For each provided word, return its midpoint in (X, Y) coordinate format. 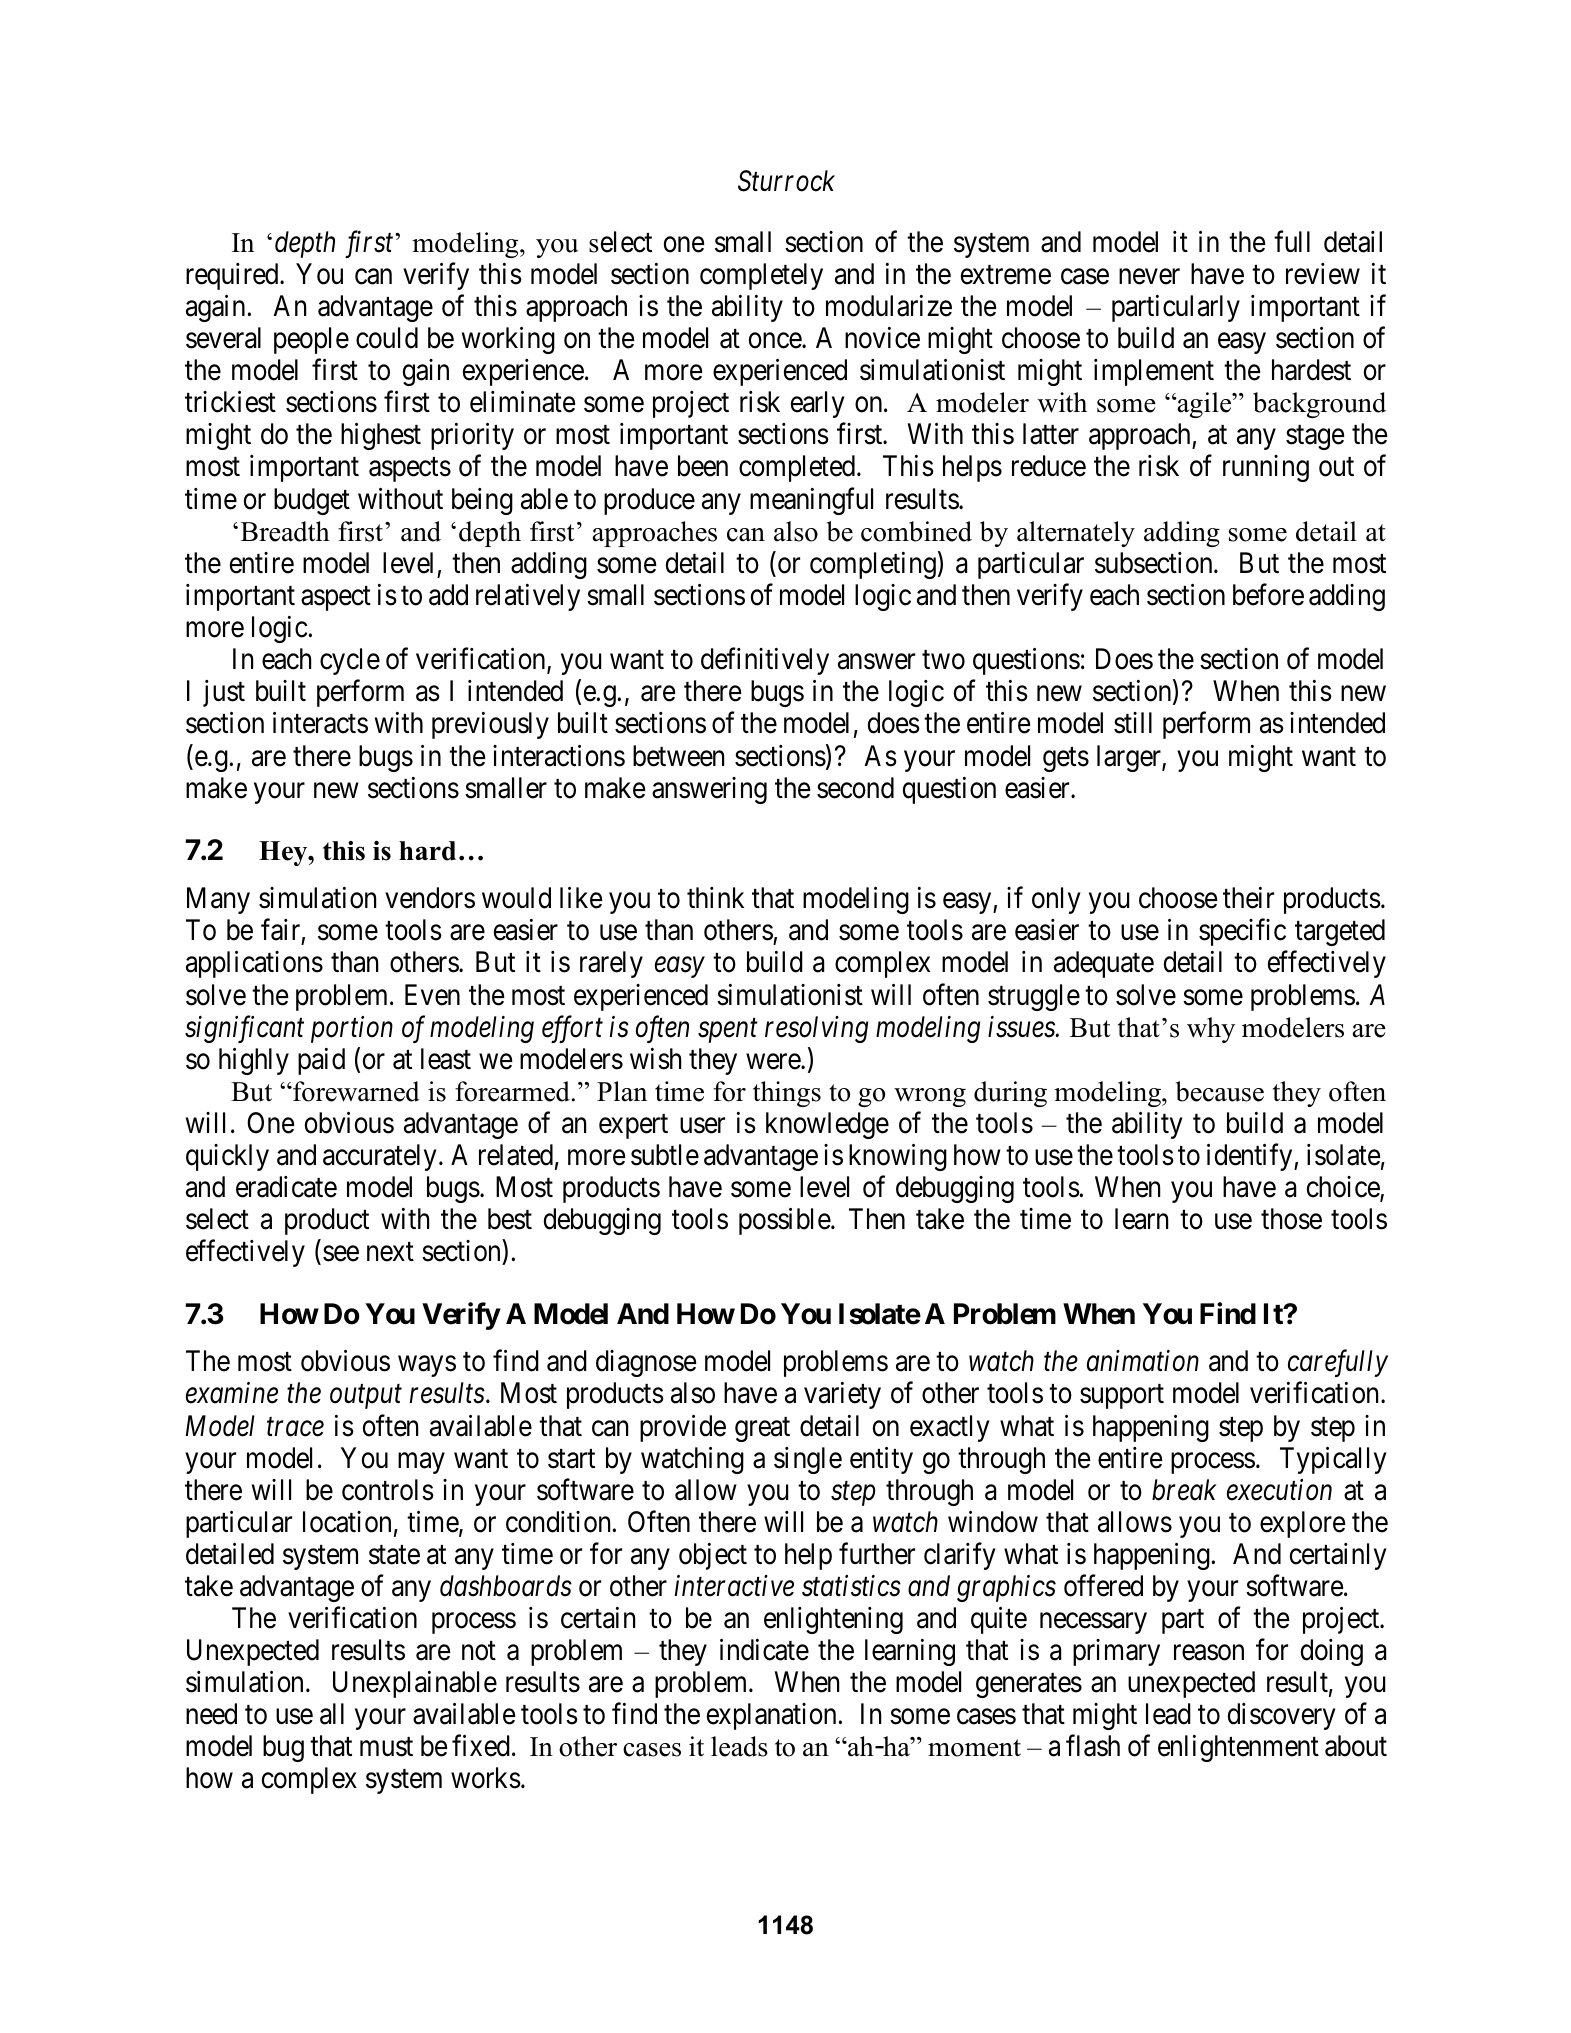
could (387, 338)
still (1133, 723)
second (855, 788)
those (1291, 1219)
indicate (764, 1650)
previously (490, 725)
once (776, 341)
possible (785, 1221)
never (1149, 277)
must (386, 1747)
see (341, 1254)
